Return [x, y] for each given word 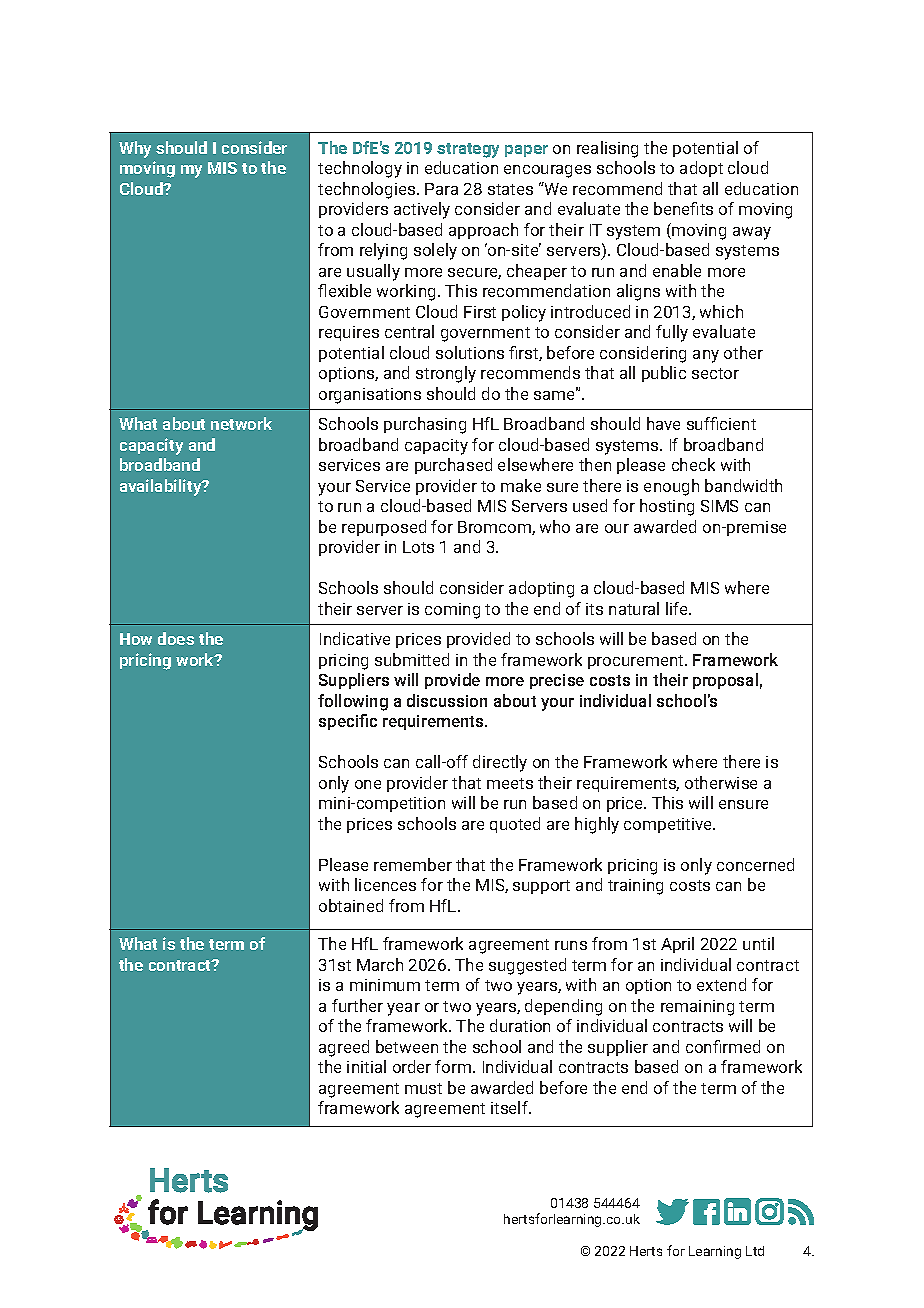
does [176, 638]
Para [441, 189]
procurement [637, 662]
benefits [683, 208]
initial [366, 1066]
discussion [447, 700]
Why [135, 149]
